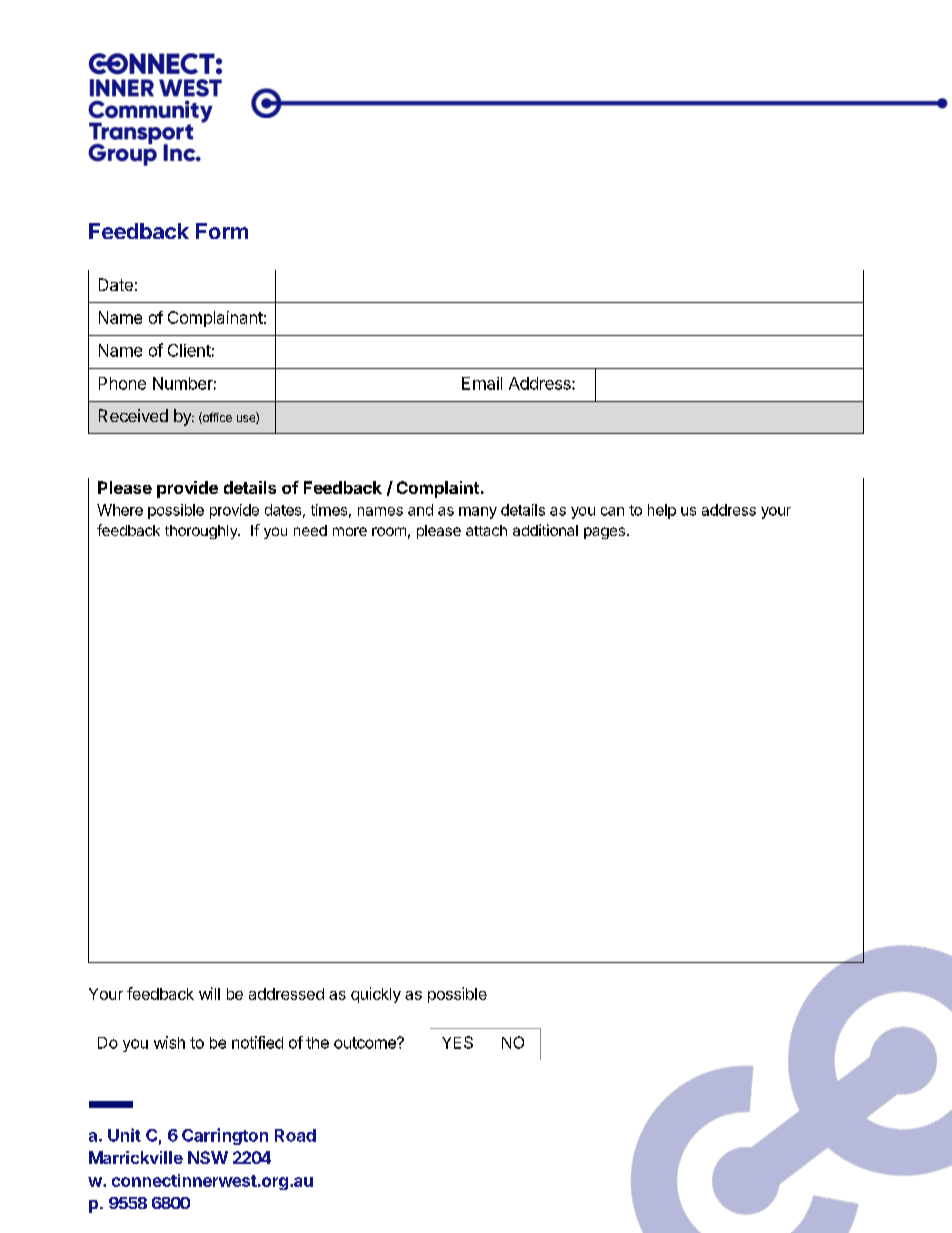 This image has height=1233, width=952. Describe the element at coordinates (208, 1157) in the image. I see `NSW` at that location.
